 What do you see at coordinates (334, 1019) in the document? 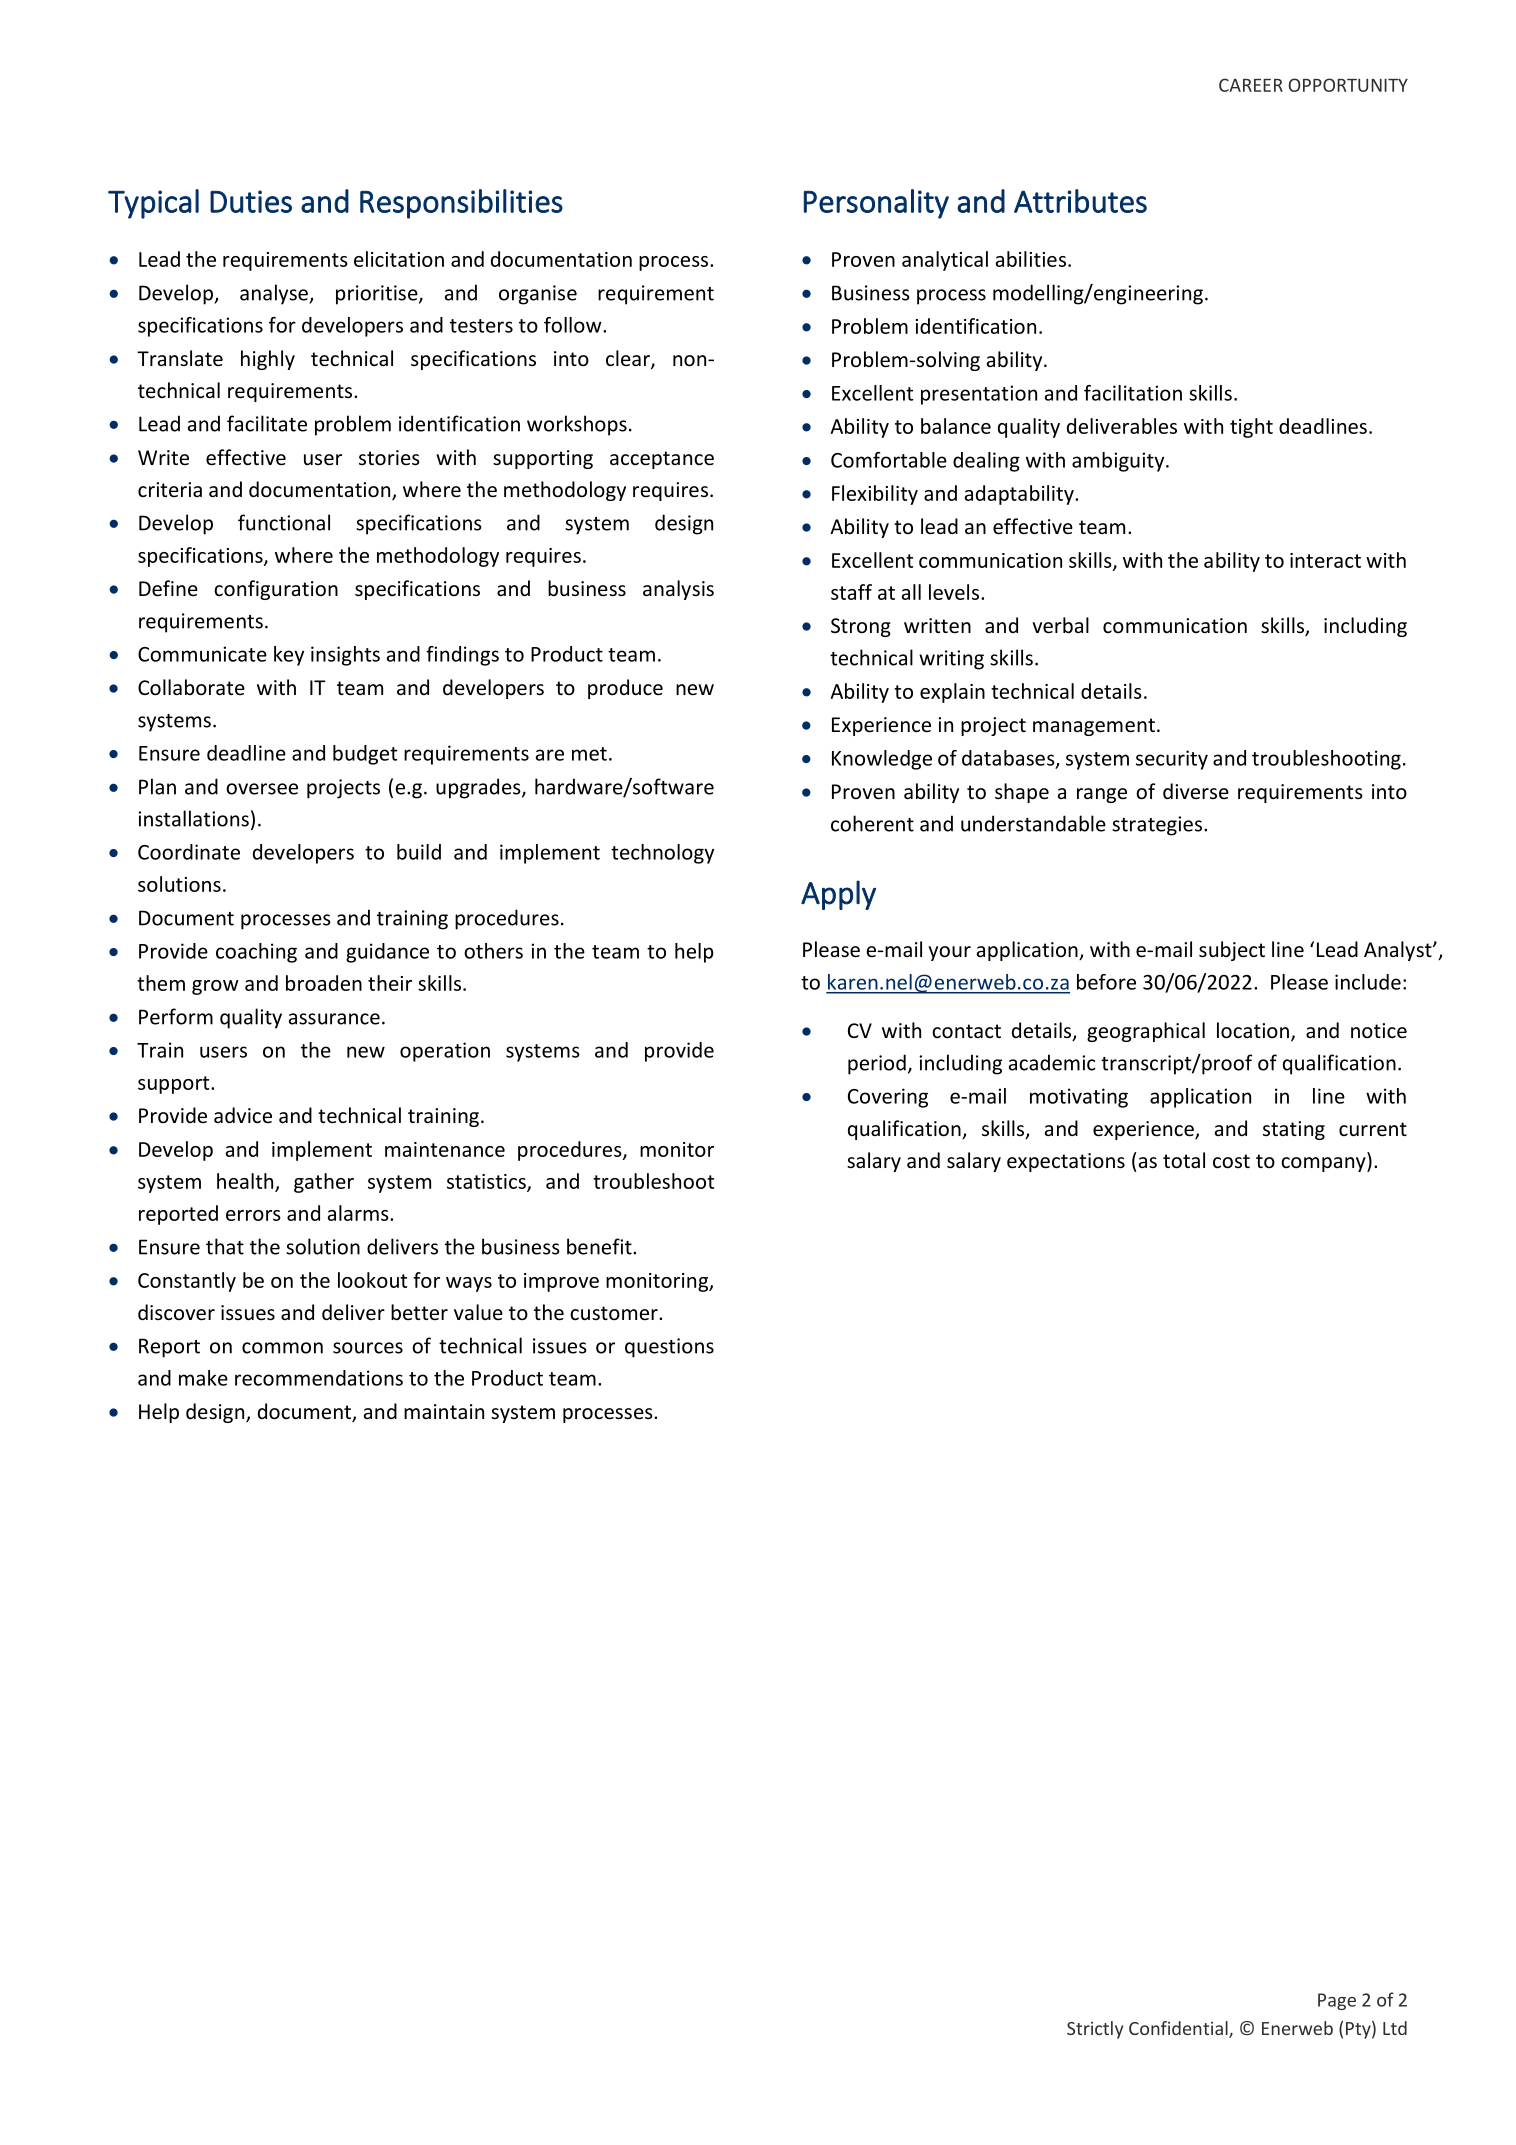
I see `assurance` at bounding box center [334, 1019].
